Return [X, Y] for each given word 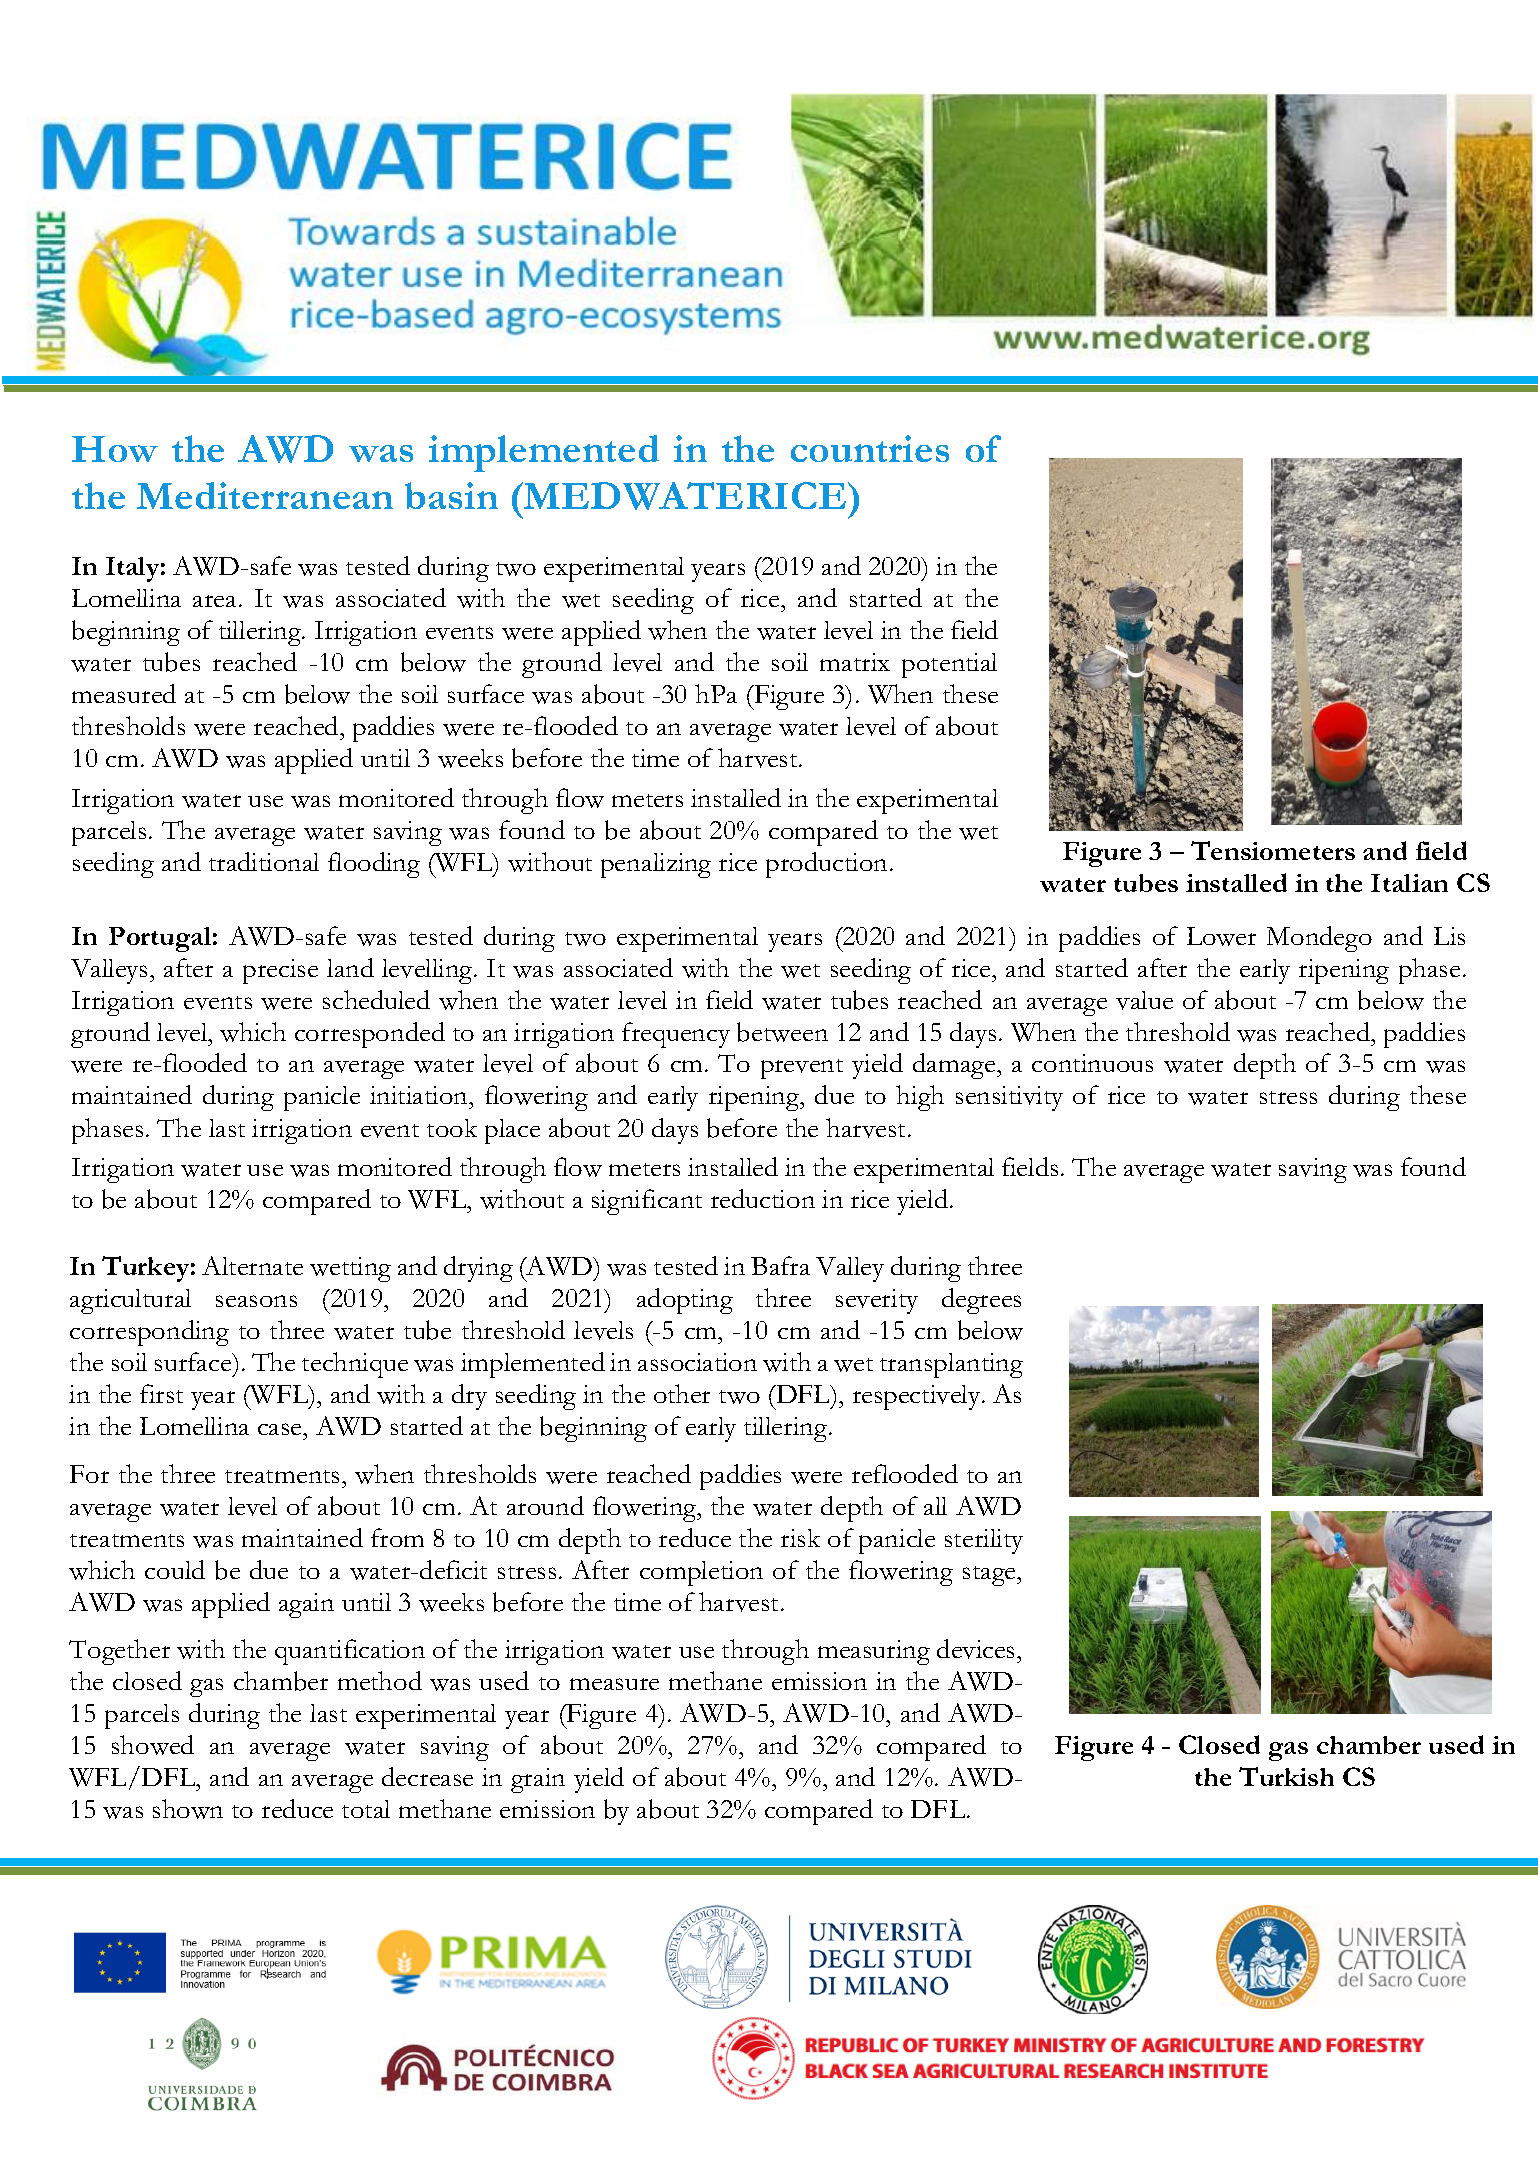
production [826, 865]
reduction [763, 1198]
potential [949, 665]
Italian [1409, 883]
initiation [420, 1095]
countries [870, 448]
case [281, 1429]
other [682, 1393]
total [366, 1809]
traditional [264, 861]
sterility [984, 1541]
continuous [1092, 1063]
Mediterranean [265, 495]
